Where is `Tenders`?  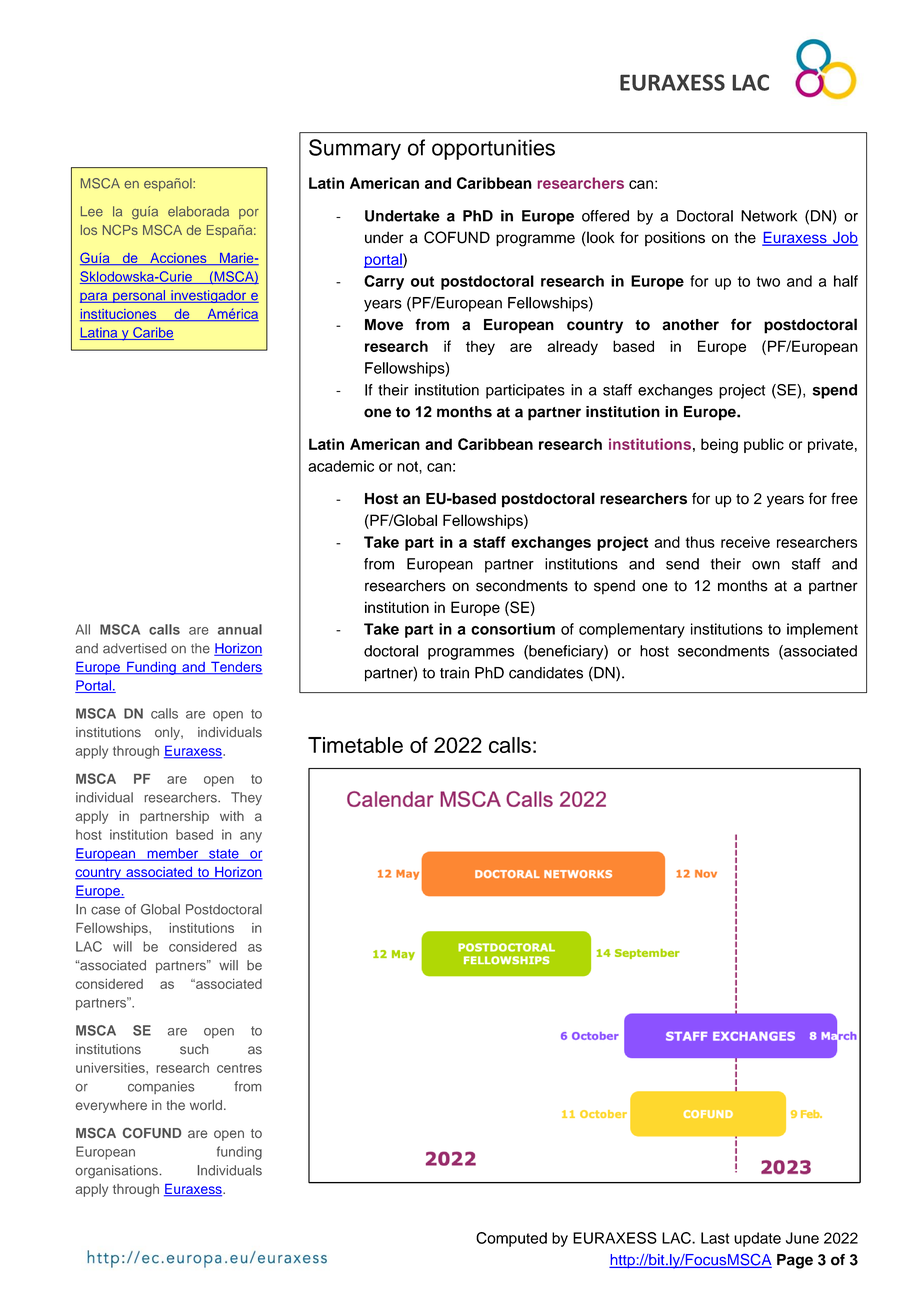
Tenders is located at coordinates (236, 668).
